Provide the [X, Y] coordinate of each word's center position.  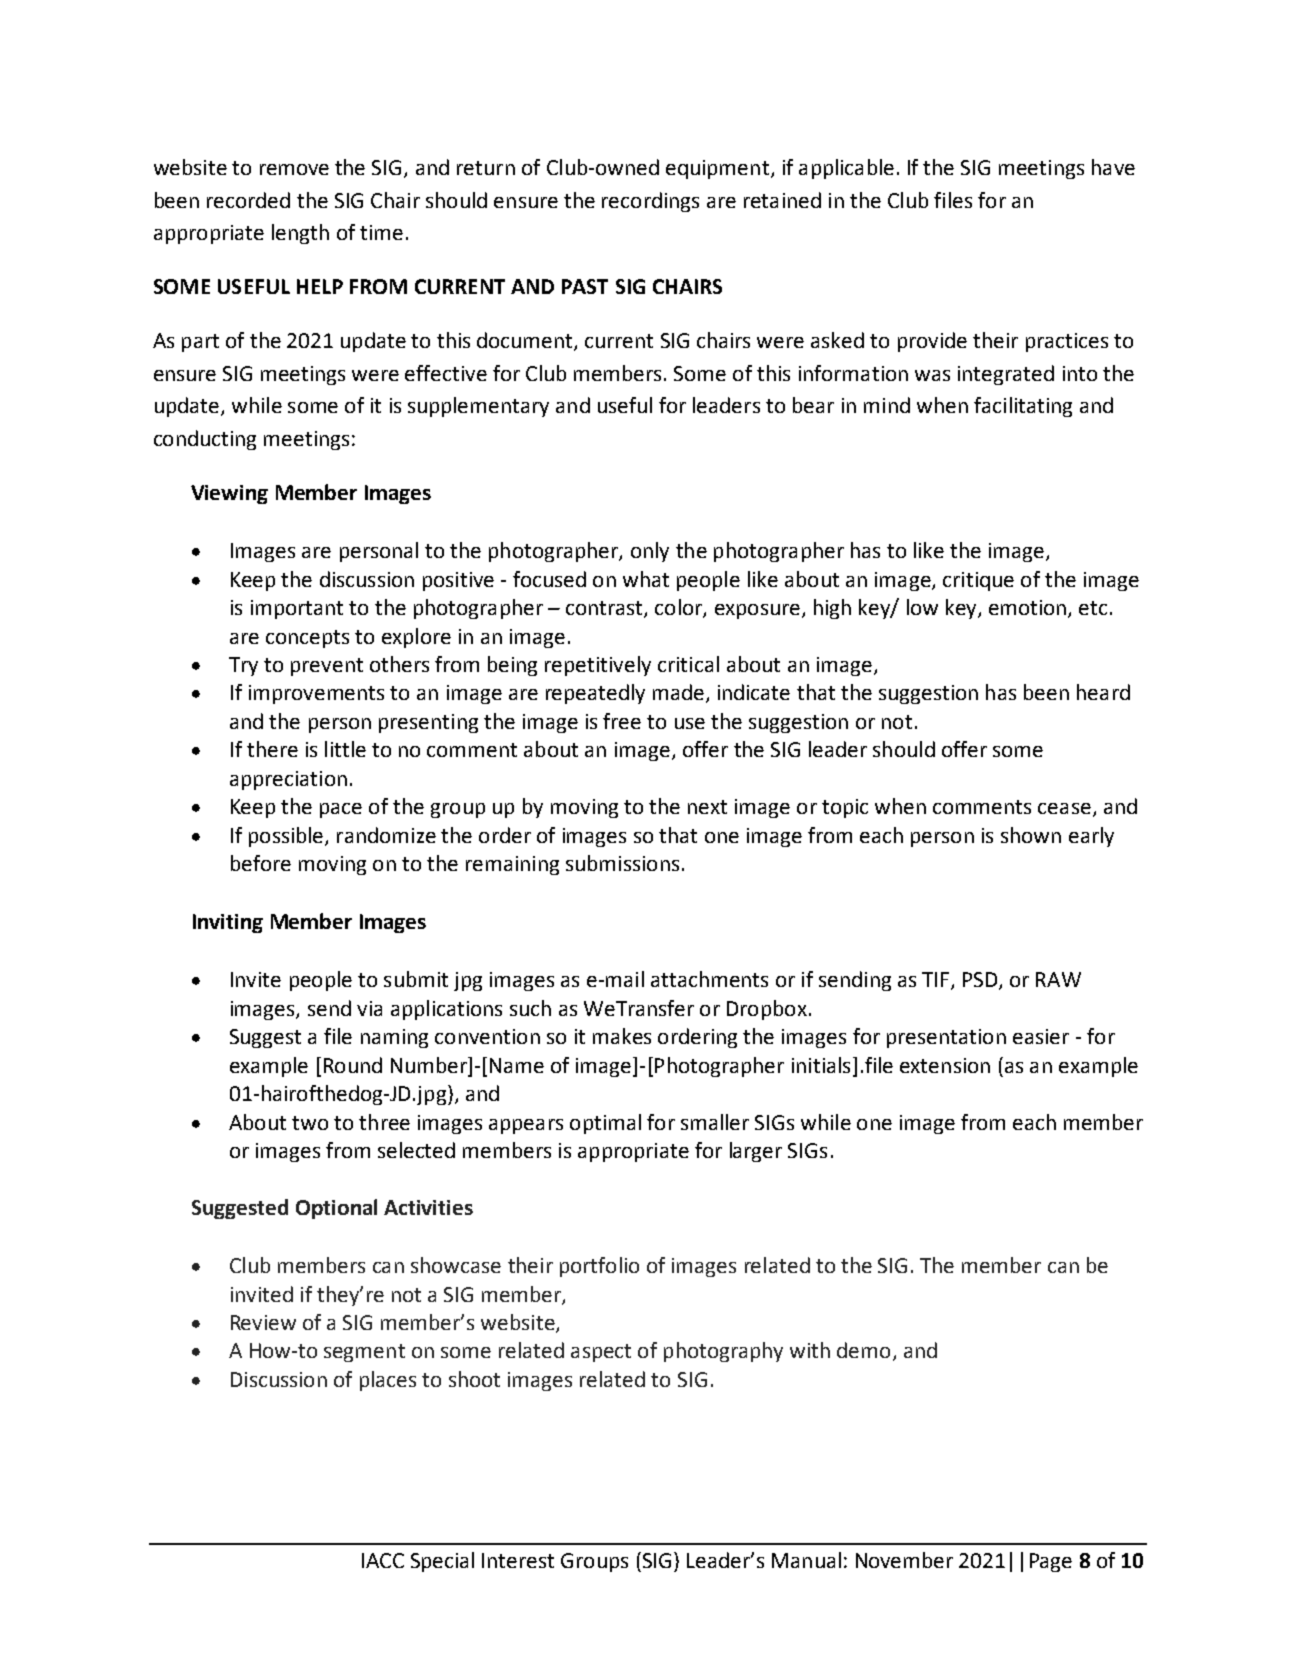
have [1113, 167]
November [904, 1560]
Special [442, 1562]
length [300, 234]
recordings [650, 202]
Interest [518, 1560]
